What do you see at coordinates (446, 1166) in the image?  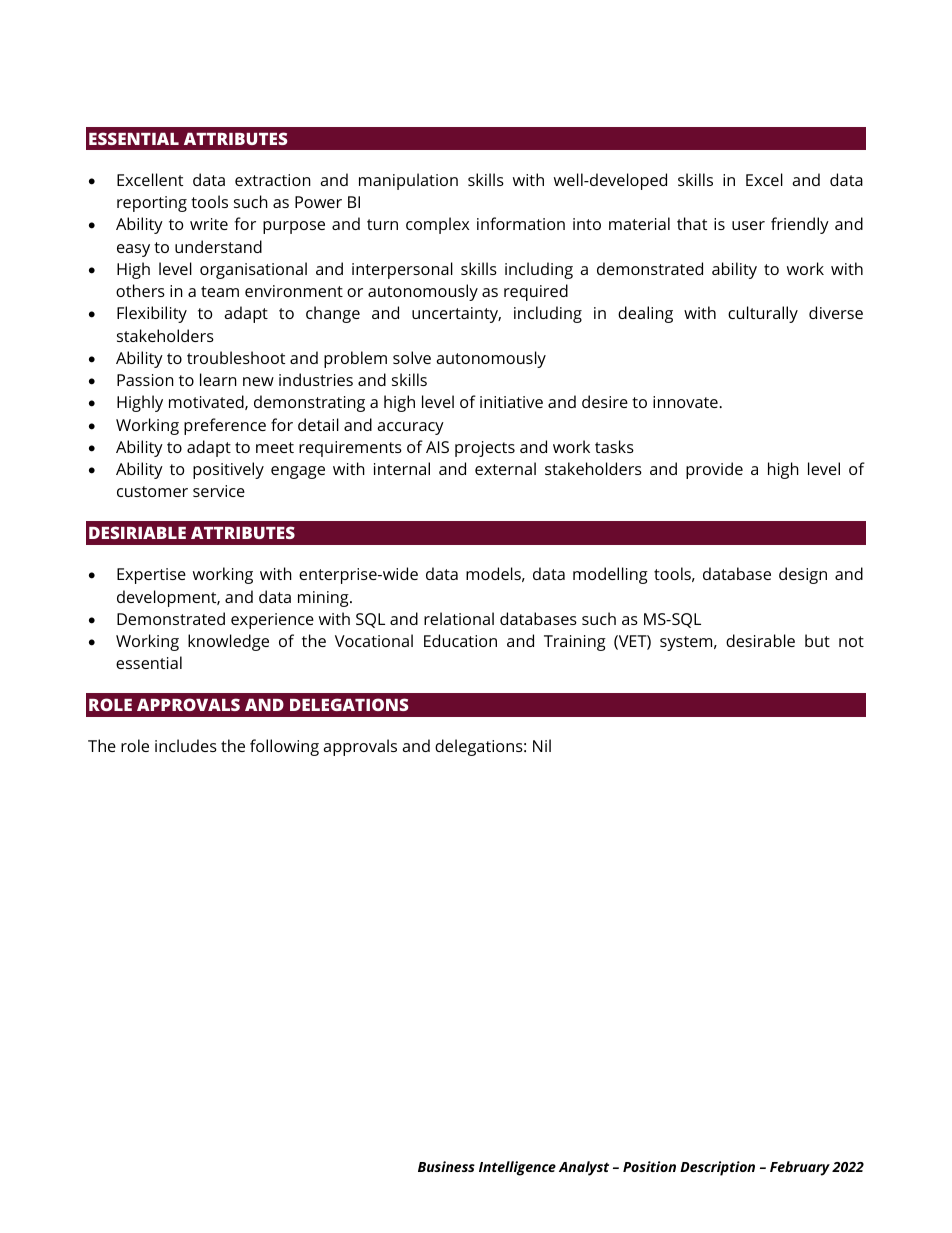 I see `Business` at bounding box center [446, 1166].
